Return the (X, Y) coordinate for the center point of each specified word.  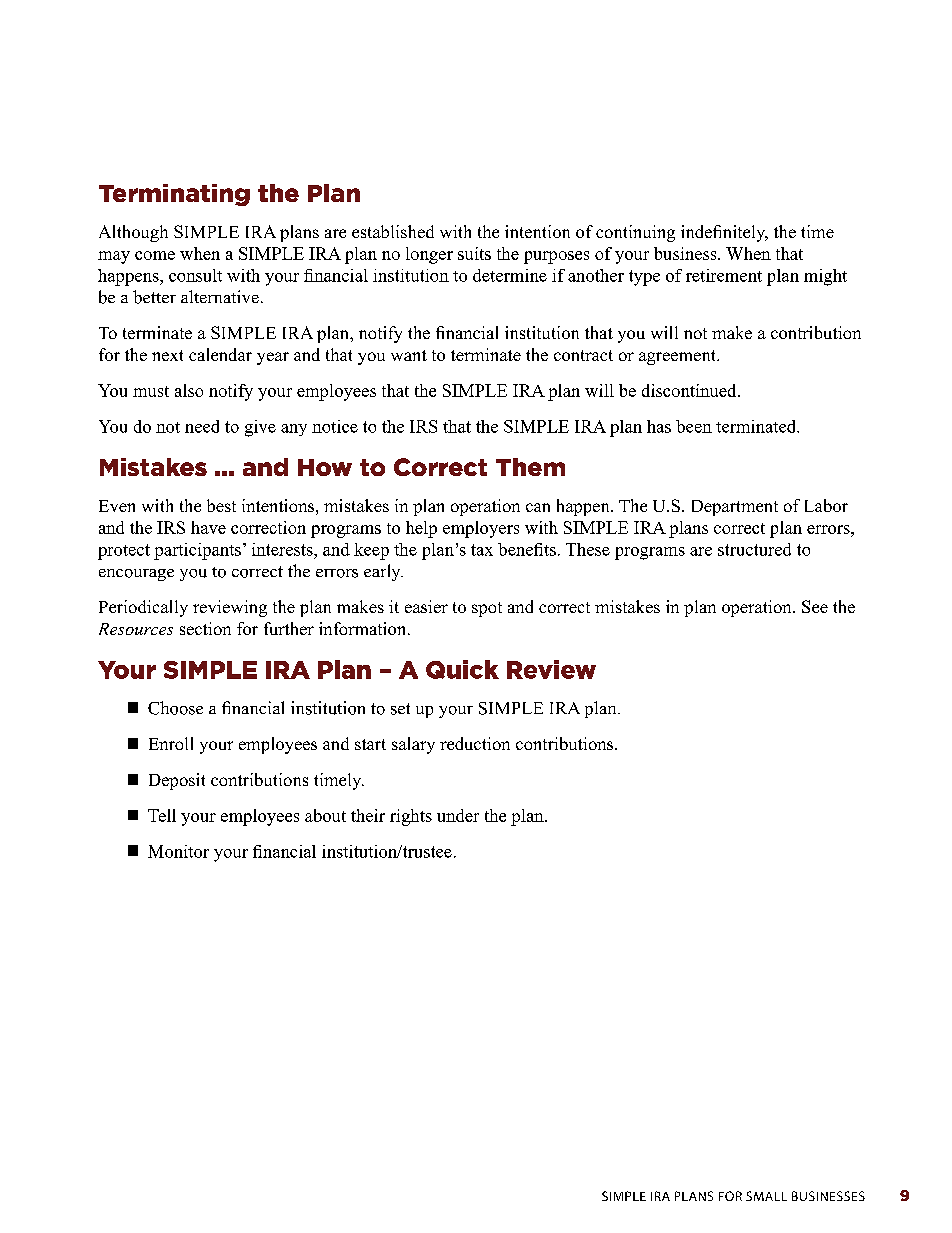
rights (411, 817)
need (202, 426)
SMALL (766, 1196)
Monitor (178, 851)
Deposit (177, 781)
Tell (162, 815)
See (815, 606)
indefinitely (724, 233)
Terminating (174, 195)
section (205, 628)
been (694, 426)
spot (487, 609)
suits (474, 253)
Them (530, 467)
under (458, 815)
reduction (475, 743)
